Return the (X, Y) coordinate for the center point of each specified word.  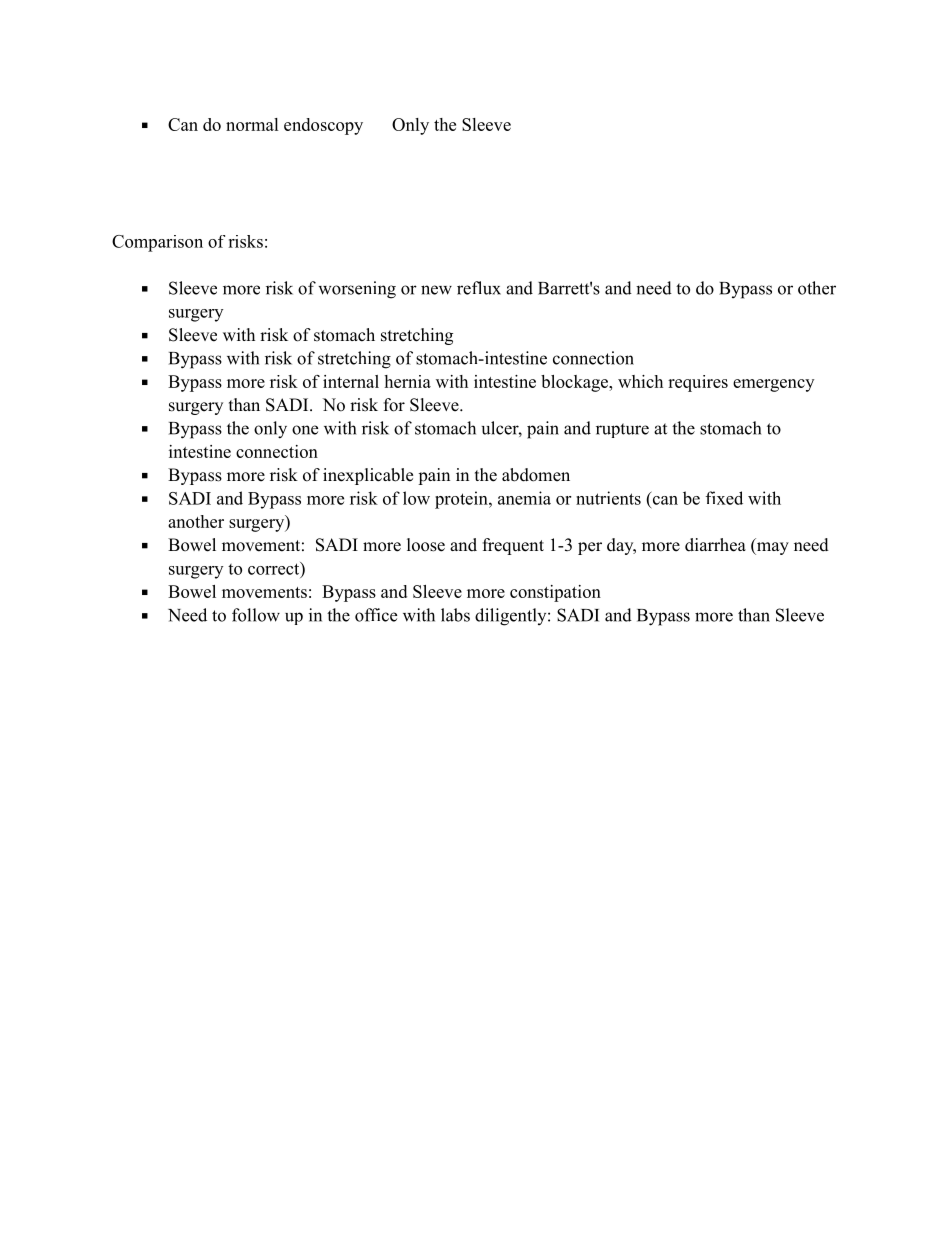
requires (698, 383)
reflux (479, 288)
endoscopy (323, 126)
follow (256, 615)
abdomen (536, 475)
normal (252, 124)
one (305, 430)
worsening (357, 290)
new (436, 290)
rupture (622, 430)
